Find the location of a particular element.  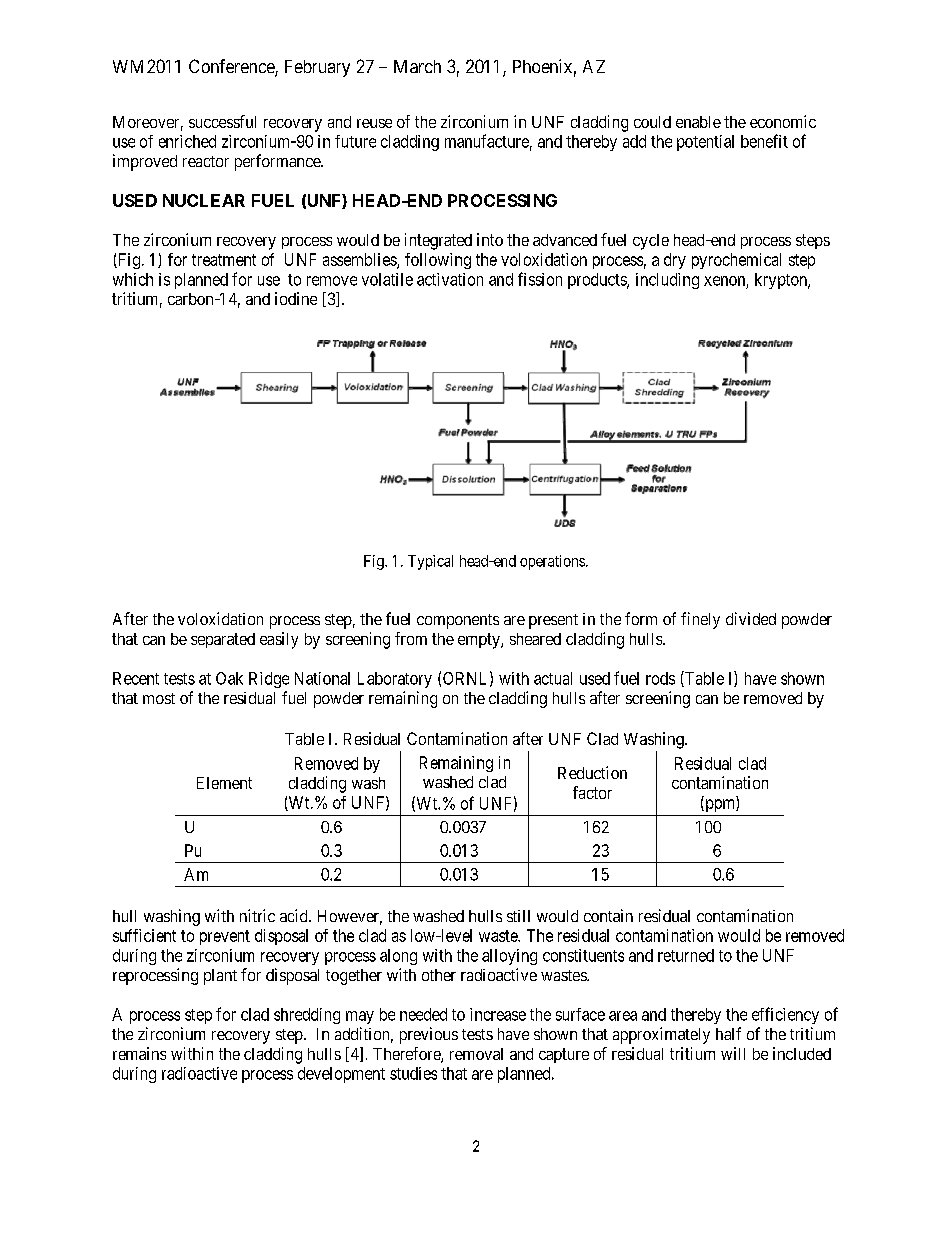

rods is located at coordinates (660, 678).
